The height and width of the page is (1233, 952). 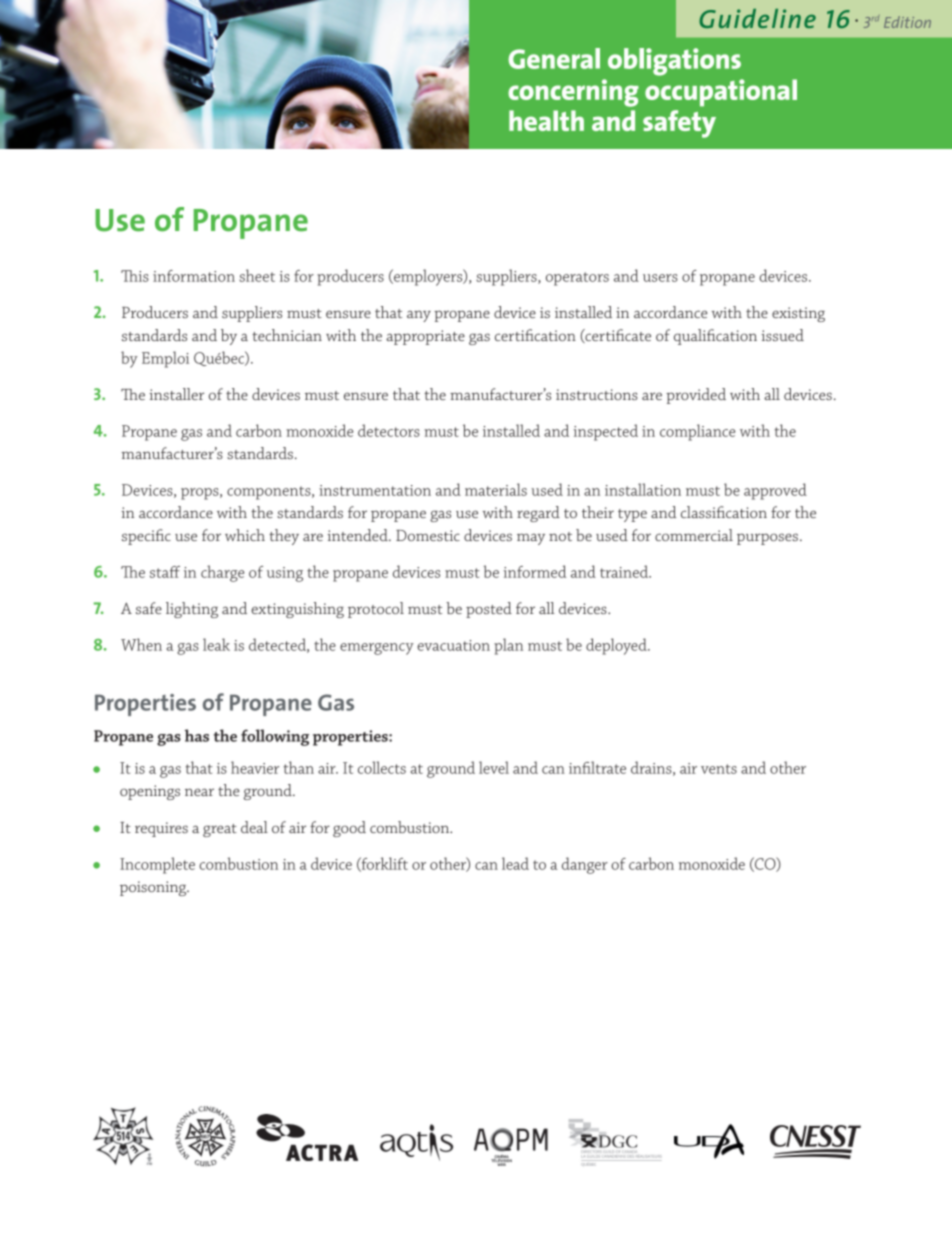 I want to click on General, so click(x=554, y=58).
